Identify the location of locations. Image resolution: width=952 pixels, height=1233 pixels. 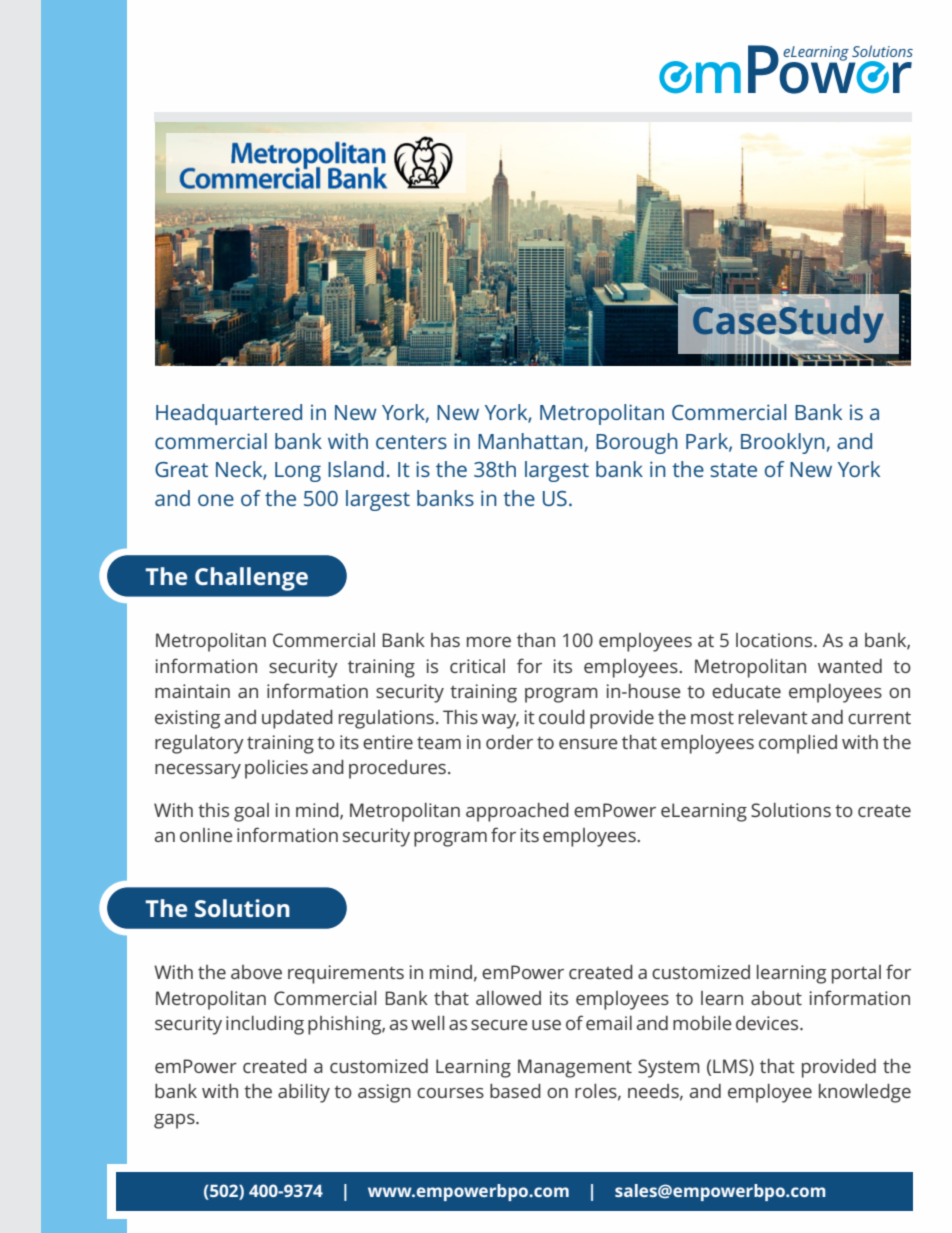
(775, 640).
